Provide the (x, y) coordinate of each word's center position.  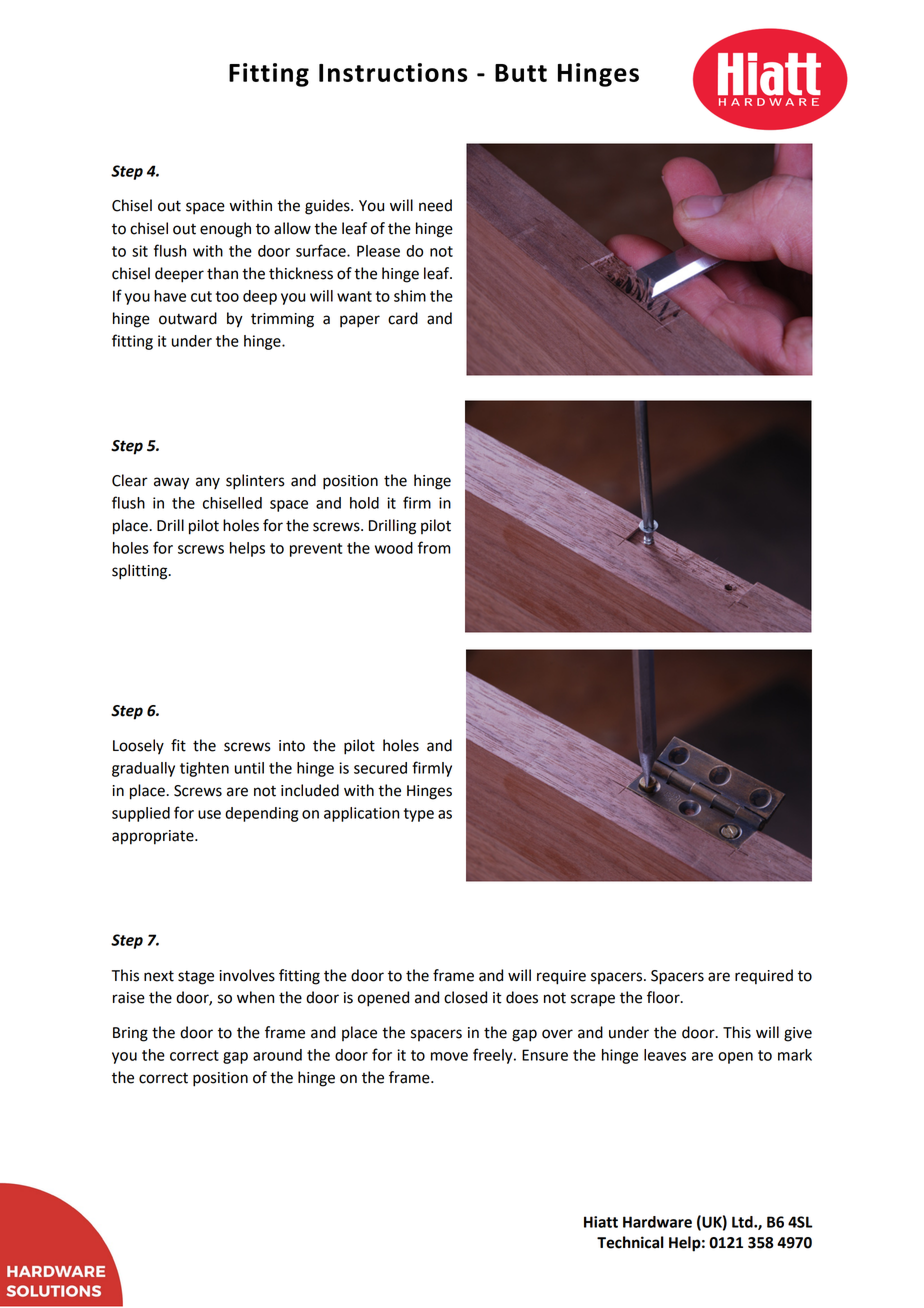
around (277, 1055)
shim (410, 296)
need (435, 205)
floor (664, 997)
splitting (141, 572)
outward (188, 318)
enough (225, 230)
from (434, 547)
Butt (521, 73)
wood (394, 548)
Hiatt (601, 1222)
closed (465, 997)
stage (196, 978)
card (403, 318)
